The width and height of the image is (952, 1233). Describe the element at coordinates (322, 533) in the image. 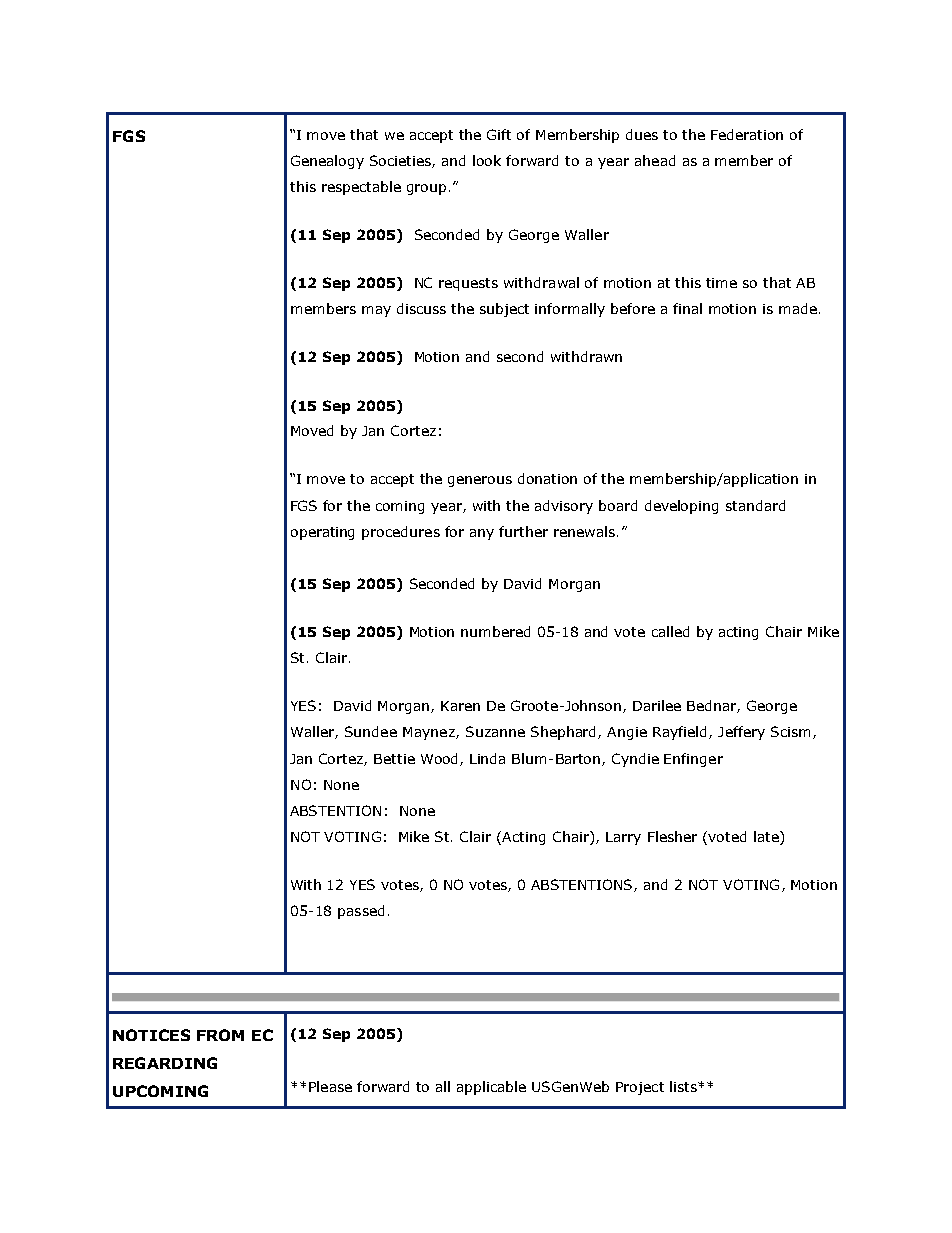

I see `operating` at that location.
